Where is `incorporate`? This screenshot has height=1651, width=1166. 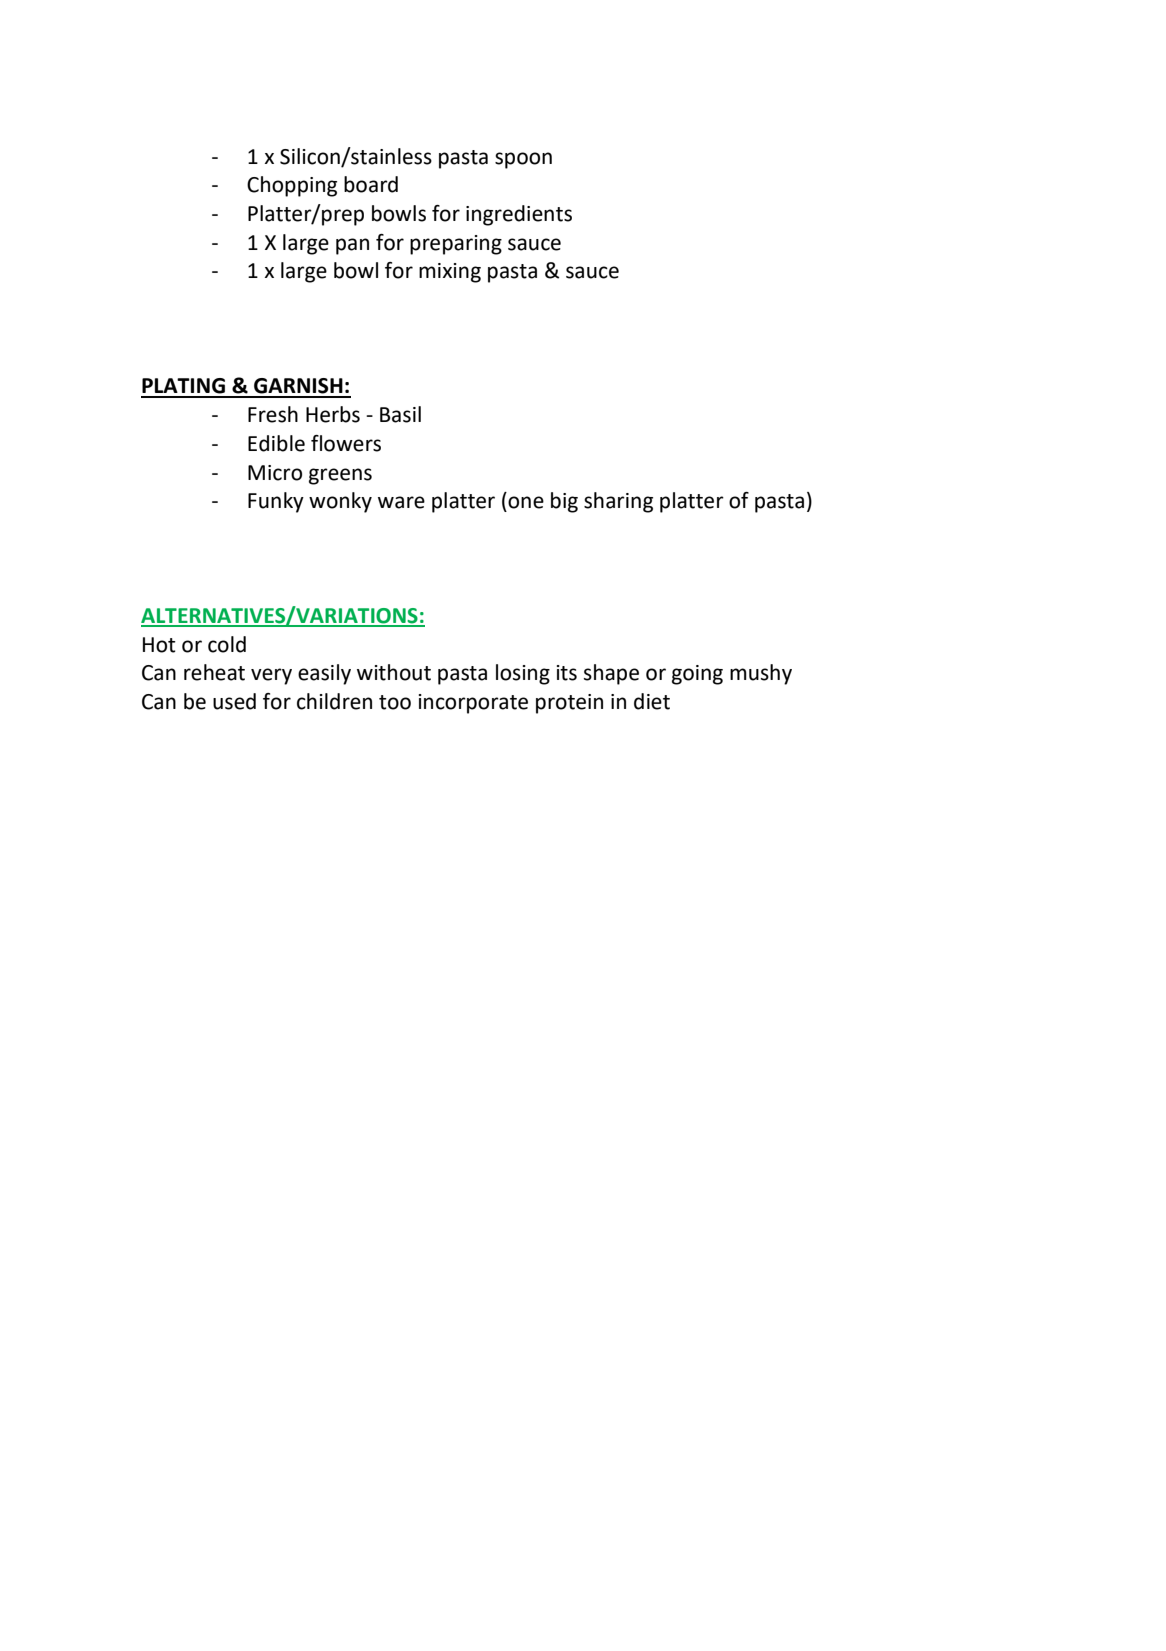 incorporate is located at coordinates (473, 704).
